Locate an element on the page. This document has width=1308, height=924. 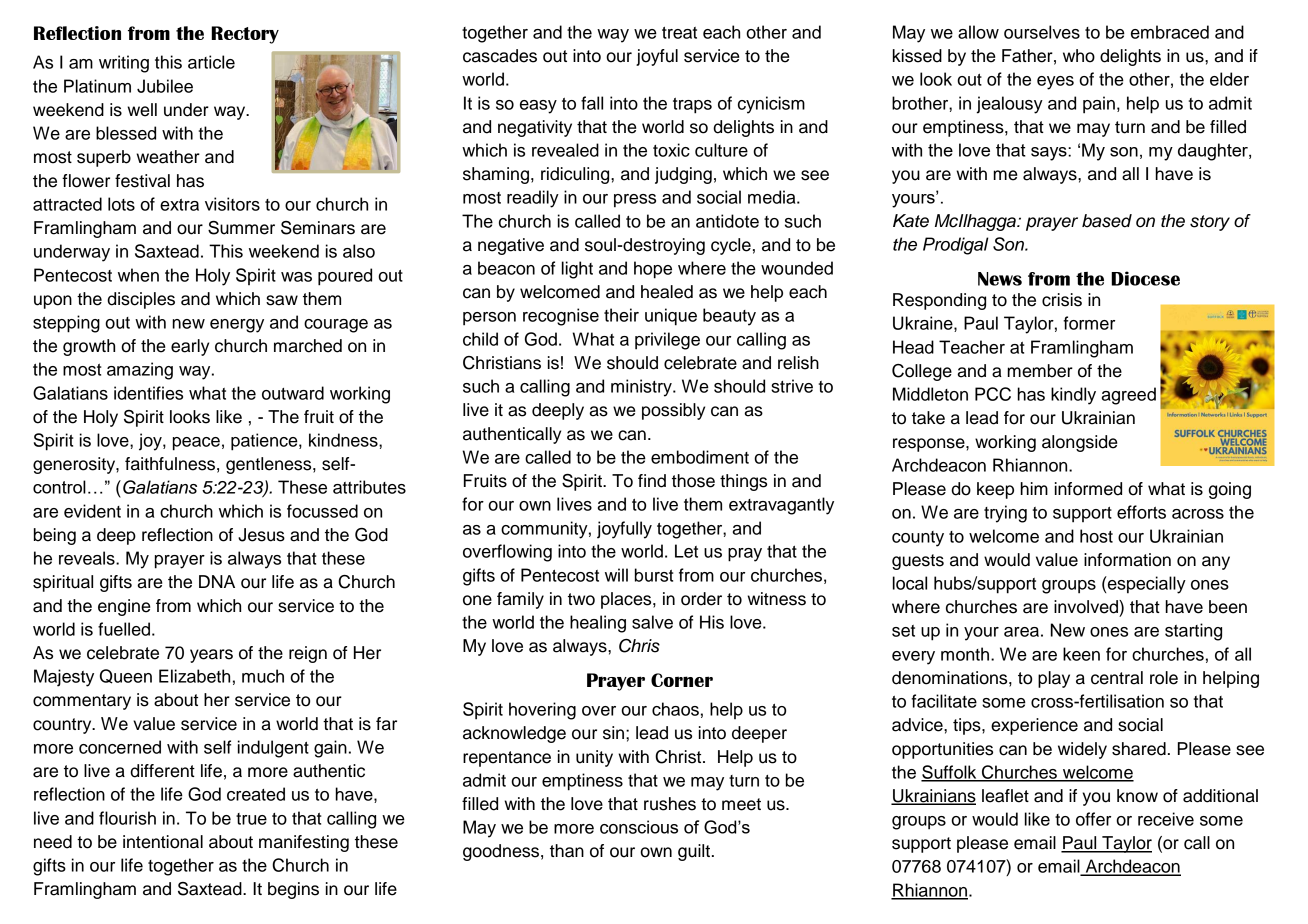
who is located at coordinates (1079, 56).
